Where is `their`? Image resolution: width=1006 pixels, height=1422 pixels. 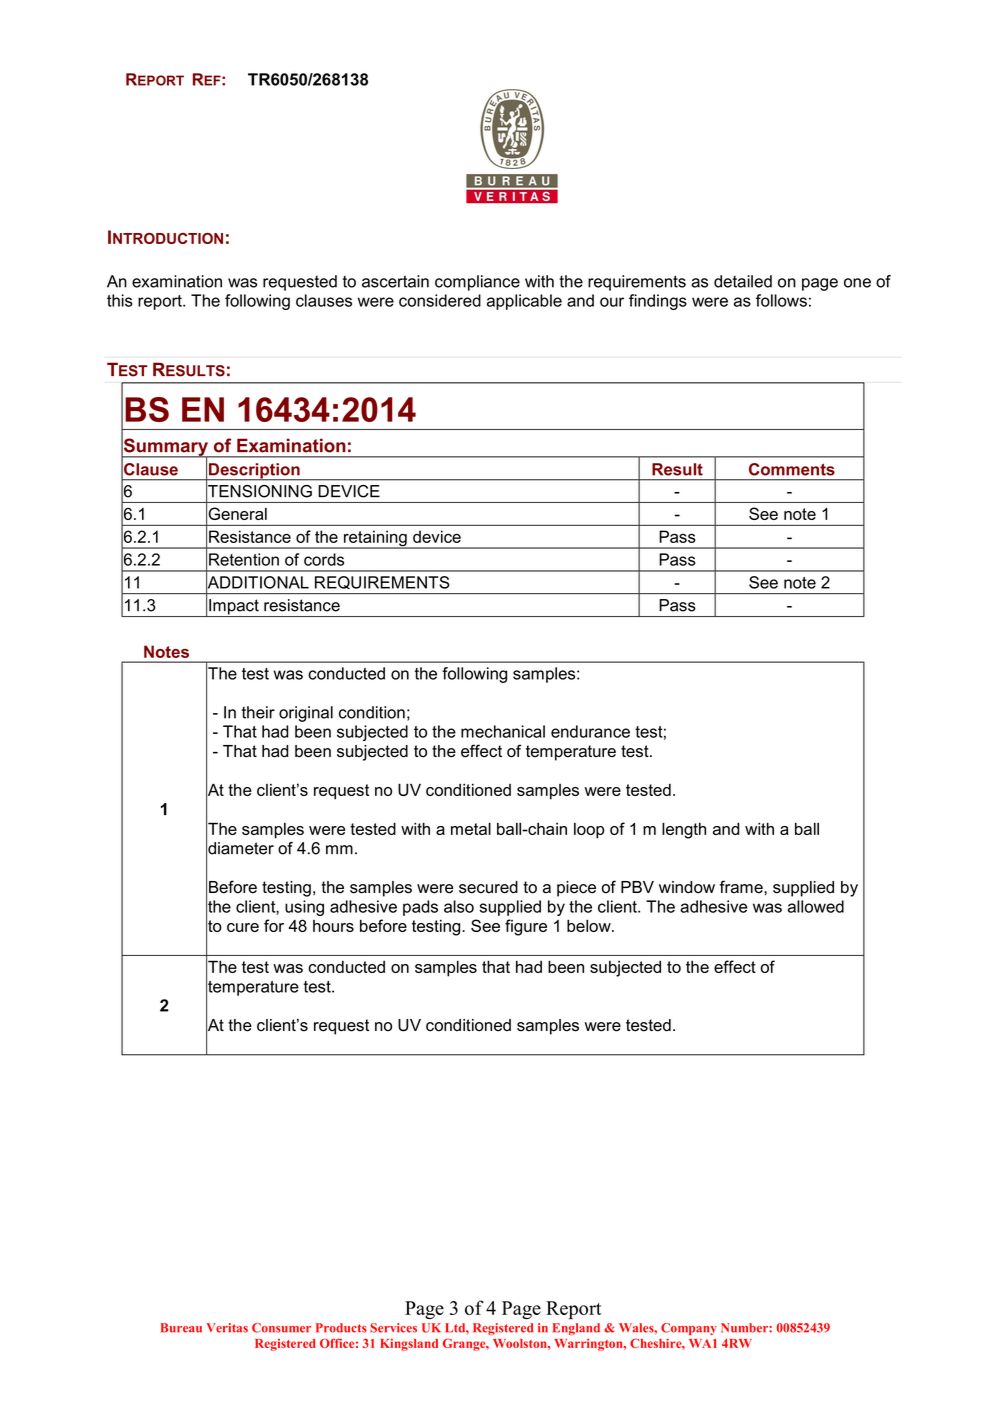
their is located at coordinates (258, 712).
